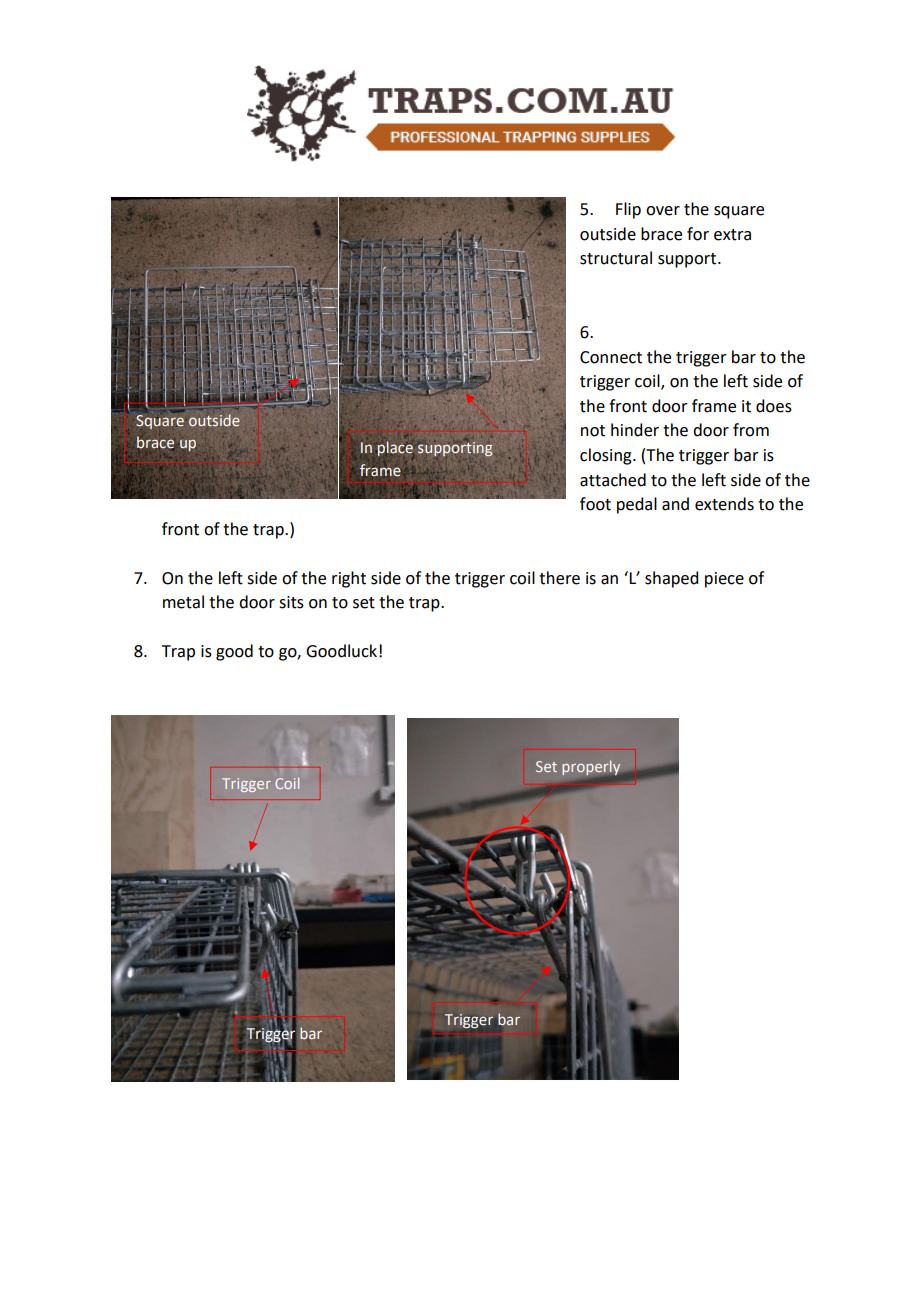 Image resolution: width=924 pixels, height=1308 pixels. What do you see at coordinates (724, 504) in the screenshot?
I see `extends` at bounding box center [724, 504].
